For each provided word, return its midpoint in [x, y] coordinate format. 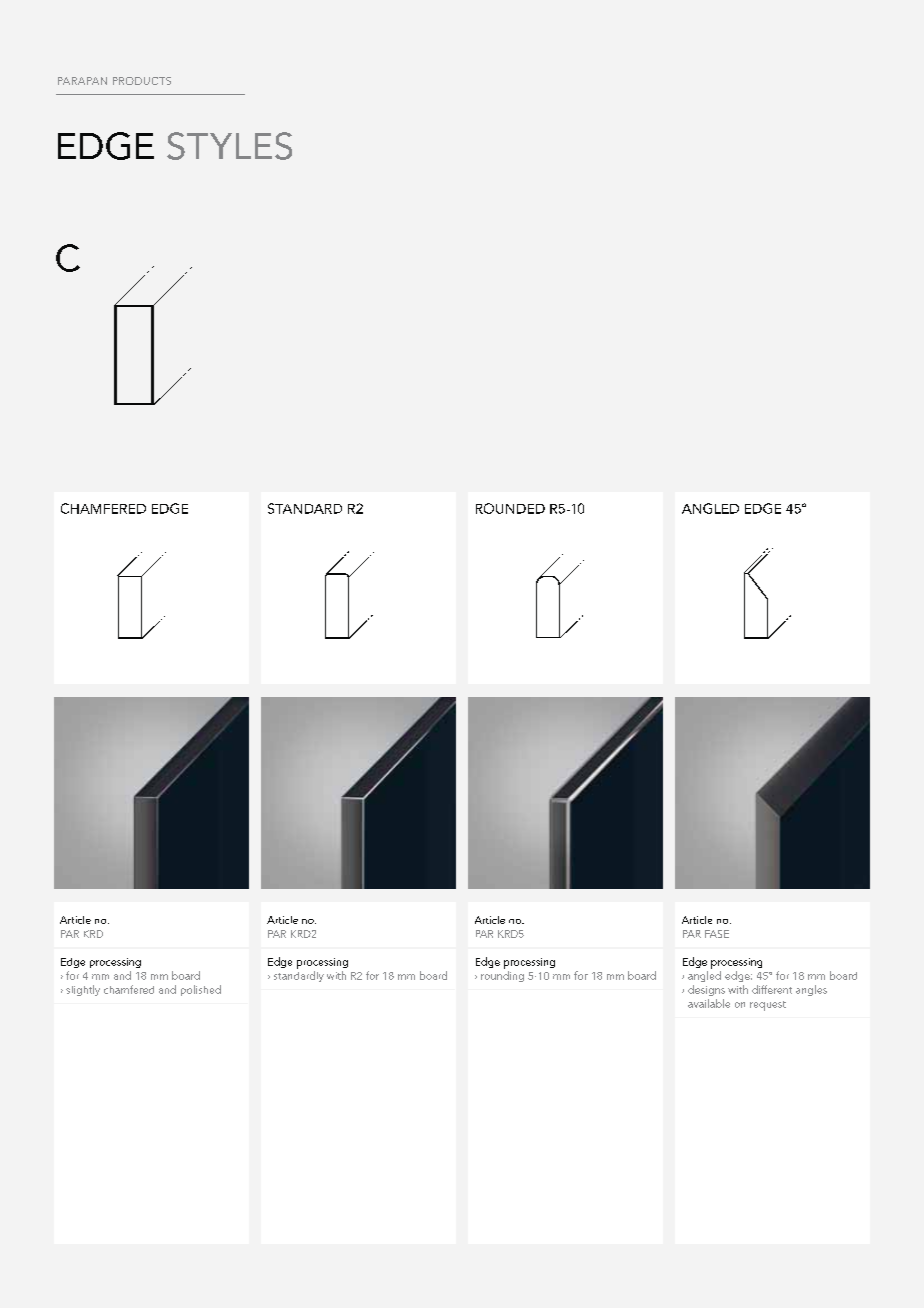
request [768, 1006]
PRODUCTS [142, 81]
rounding [502, 976]
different [772, 989]
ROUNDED [510, 508]
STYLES [229, 146]
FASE [717, 934]
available [709, 1003]
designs [706, 990]
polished [201, 990]
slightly [83, 990]
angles [811, 990]
